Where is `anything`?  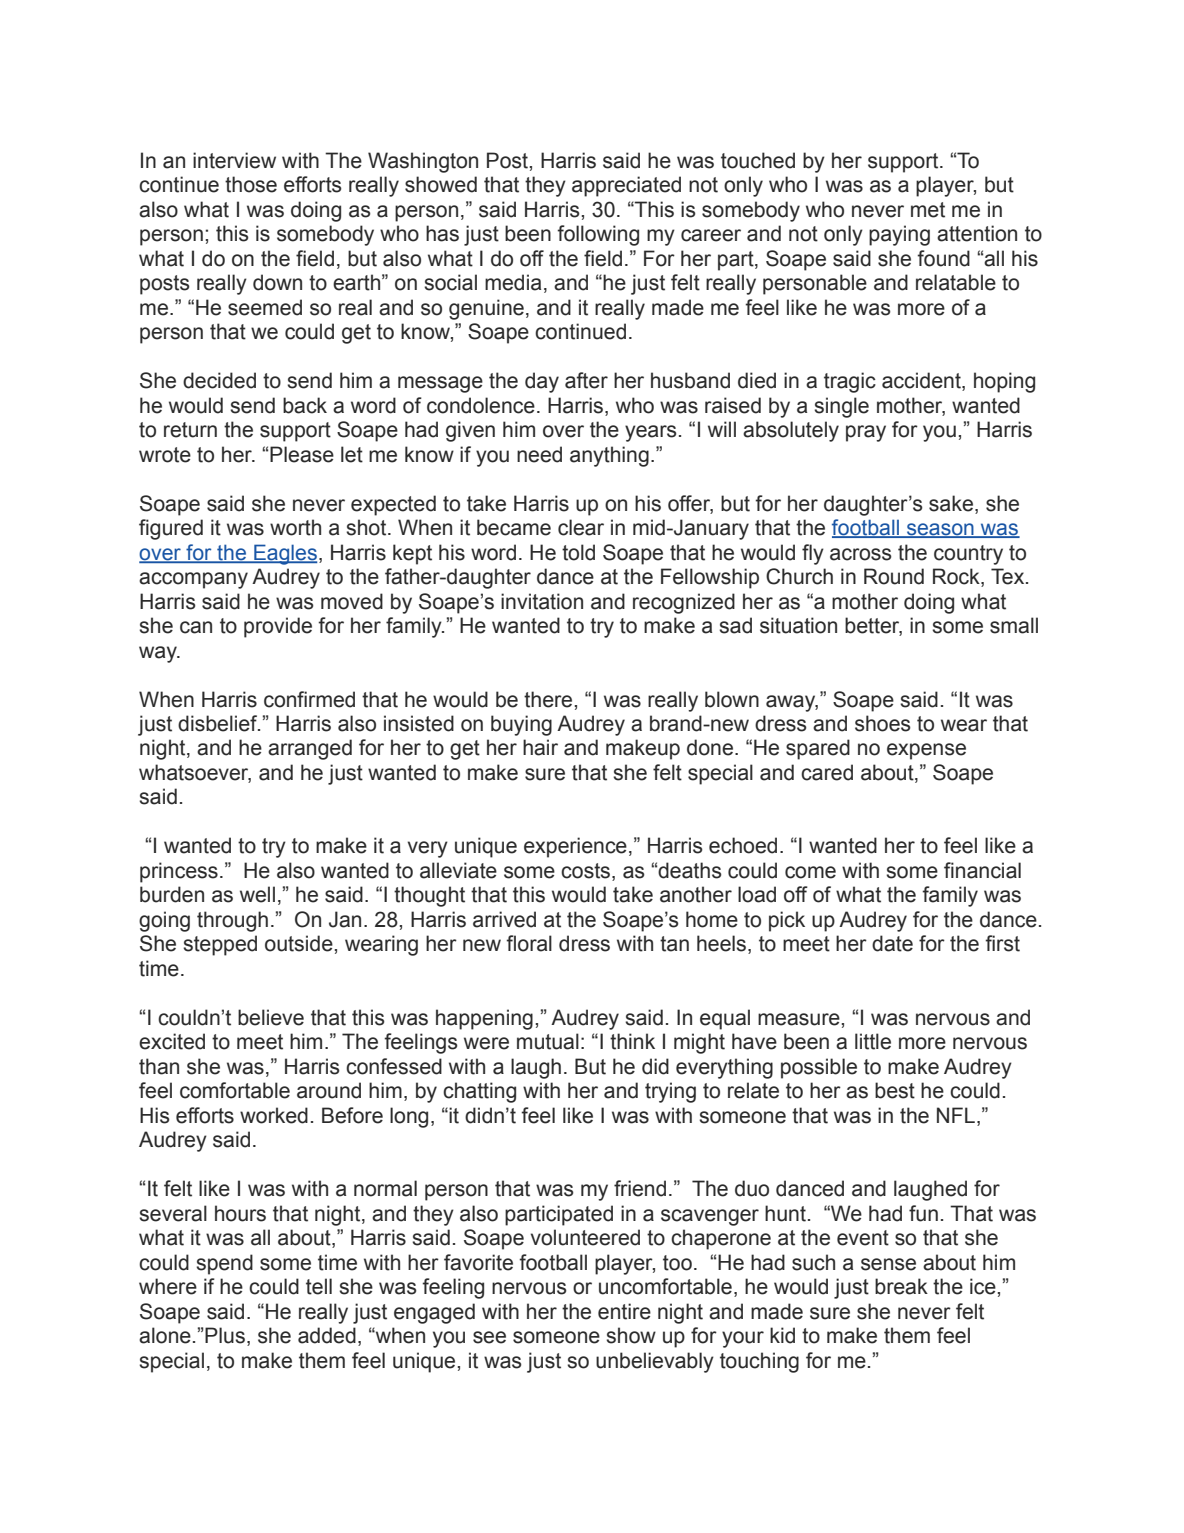
anything is located at coordinates (609, 456).
